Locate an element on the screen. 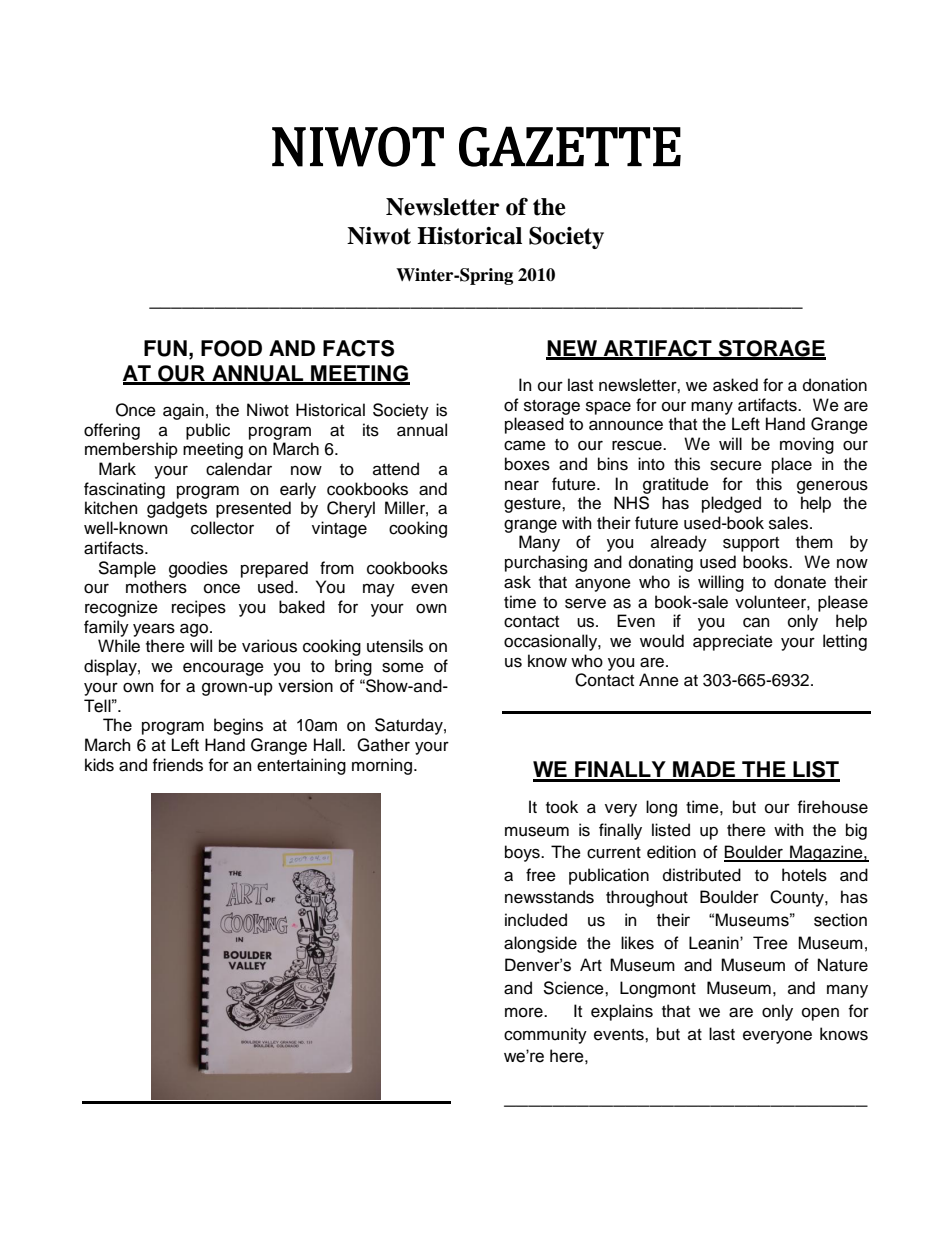 The image size is (952, 1233). friends is located at coordinates (178, 765).
